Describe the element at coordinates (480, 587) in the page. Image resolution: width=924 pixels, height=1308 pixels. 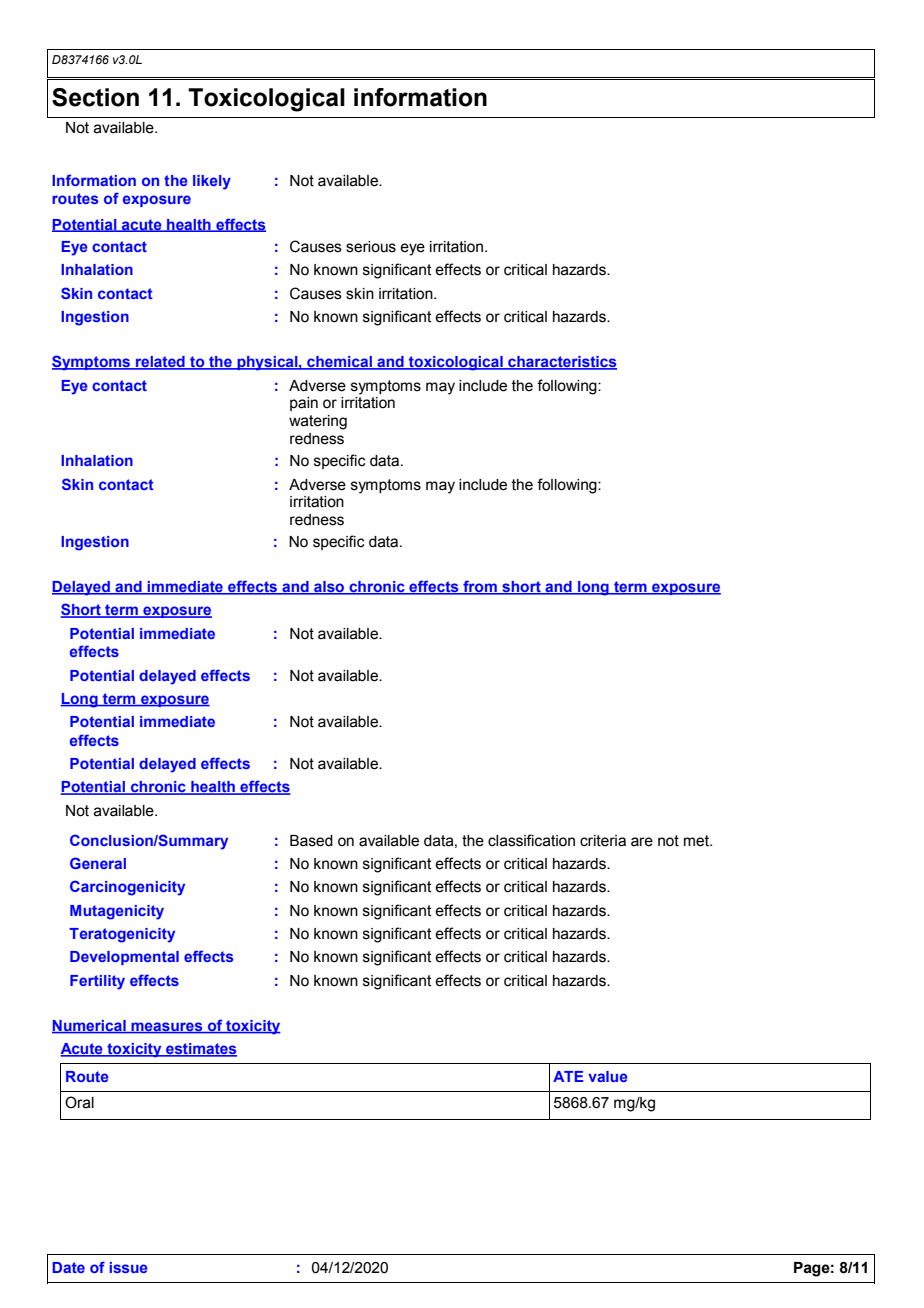
I see `from` at that location.
